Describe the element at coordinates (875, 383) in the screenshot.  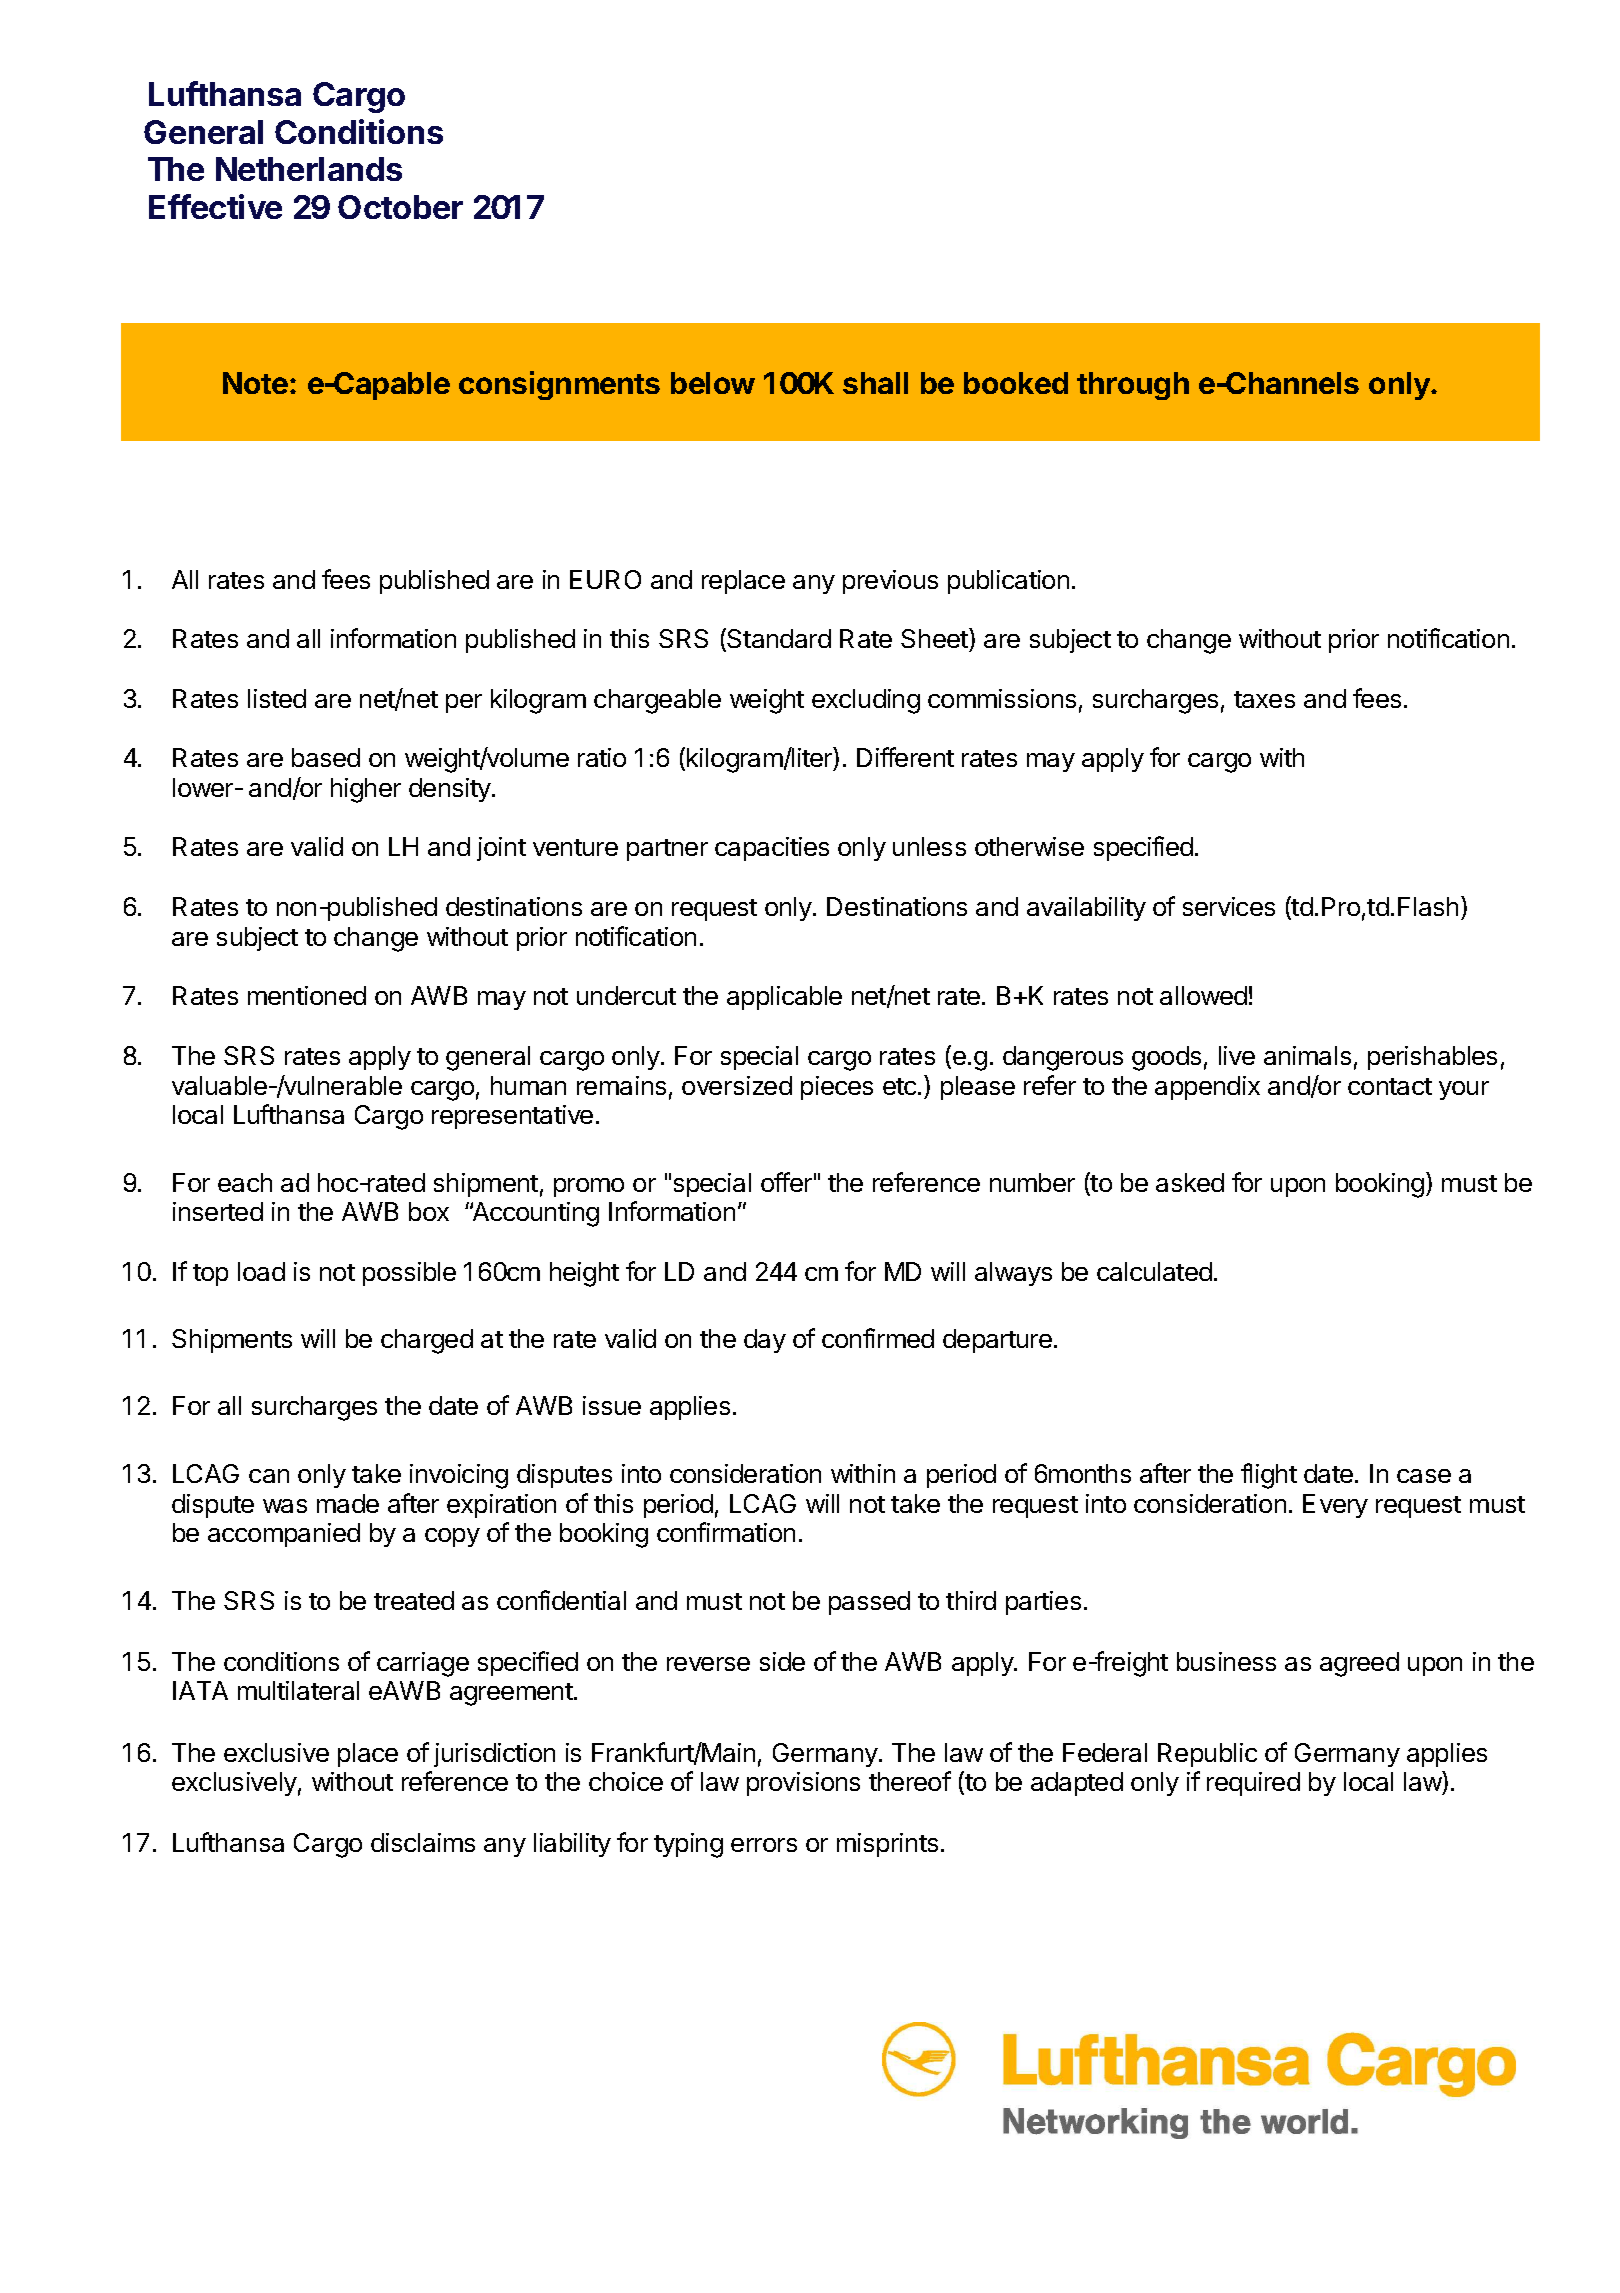
I see `shall` at that location.
